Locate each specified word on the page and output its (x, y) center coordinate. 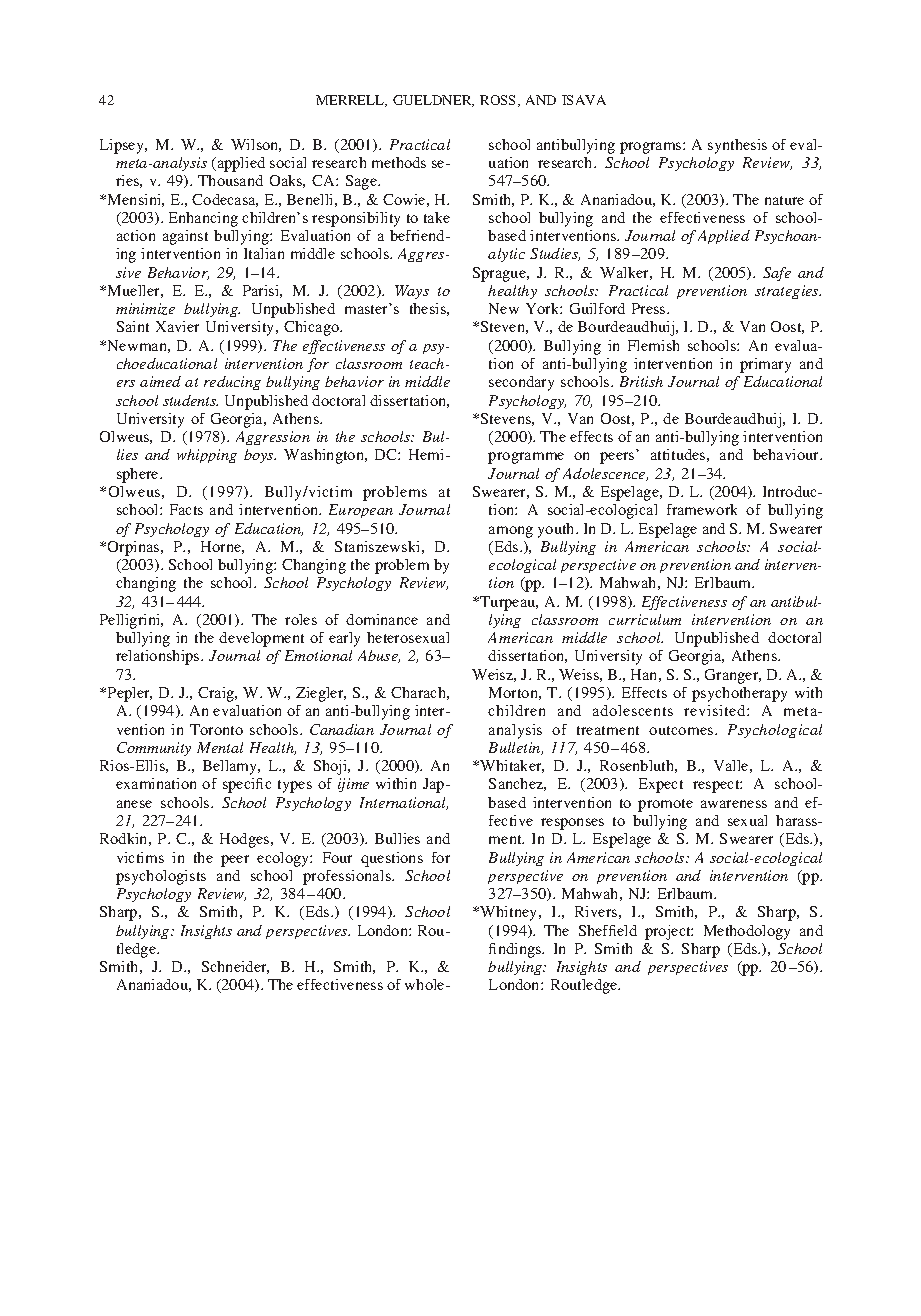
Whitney (509, 913)
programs (652, 148)
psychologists (161, 877)
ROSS (499, 101)
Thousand (230, 180)
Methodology (747, 932)
